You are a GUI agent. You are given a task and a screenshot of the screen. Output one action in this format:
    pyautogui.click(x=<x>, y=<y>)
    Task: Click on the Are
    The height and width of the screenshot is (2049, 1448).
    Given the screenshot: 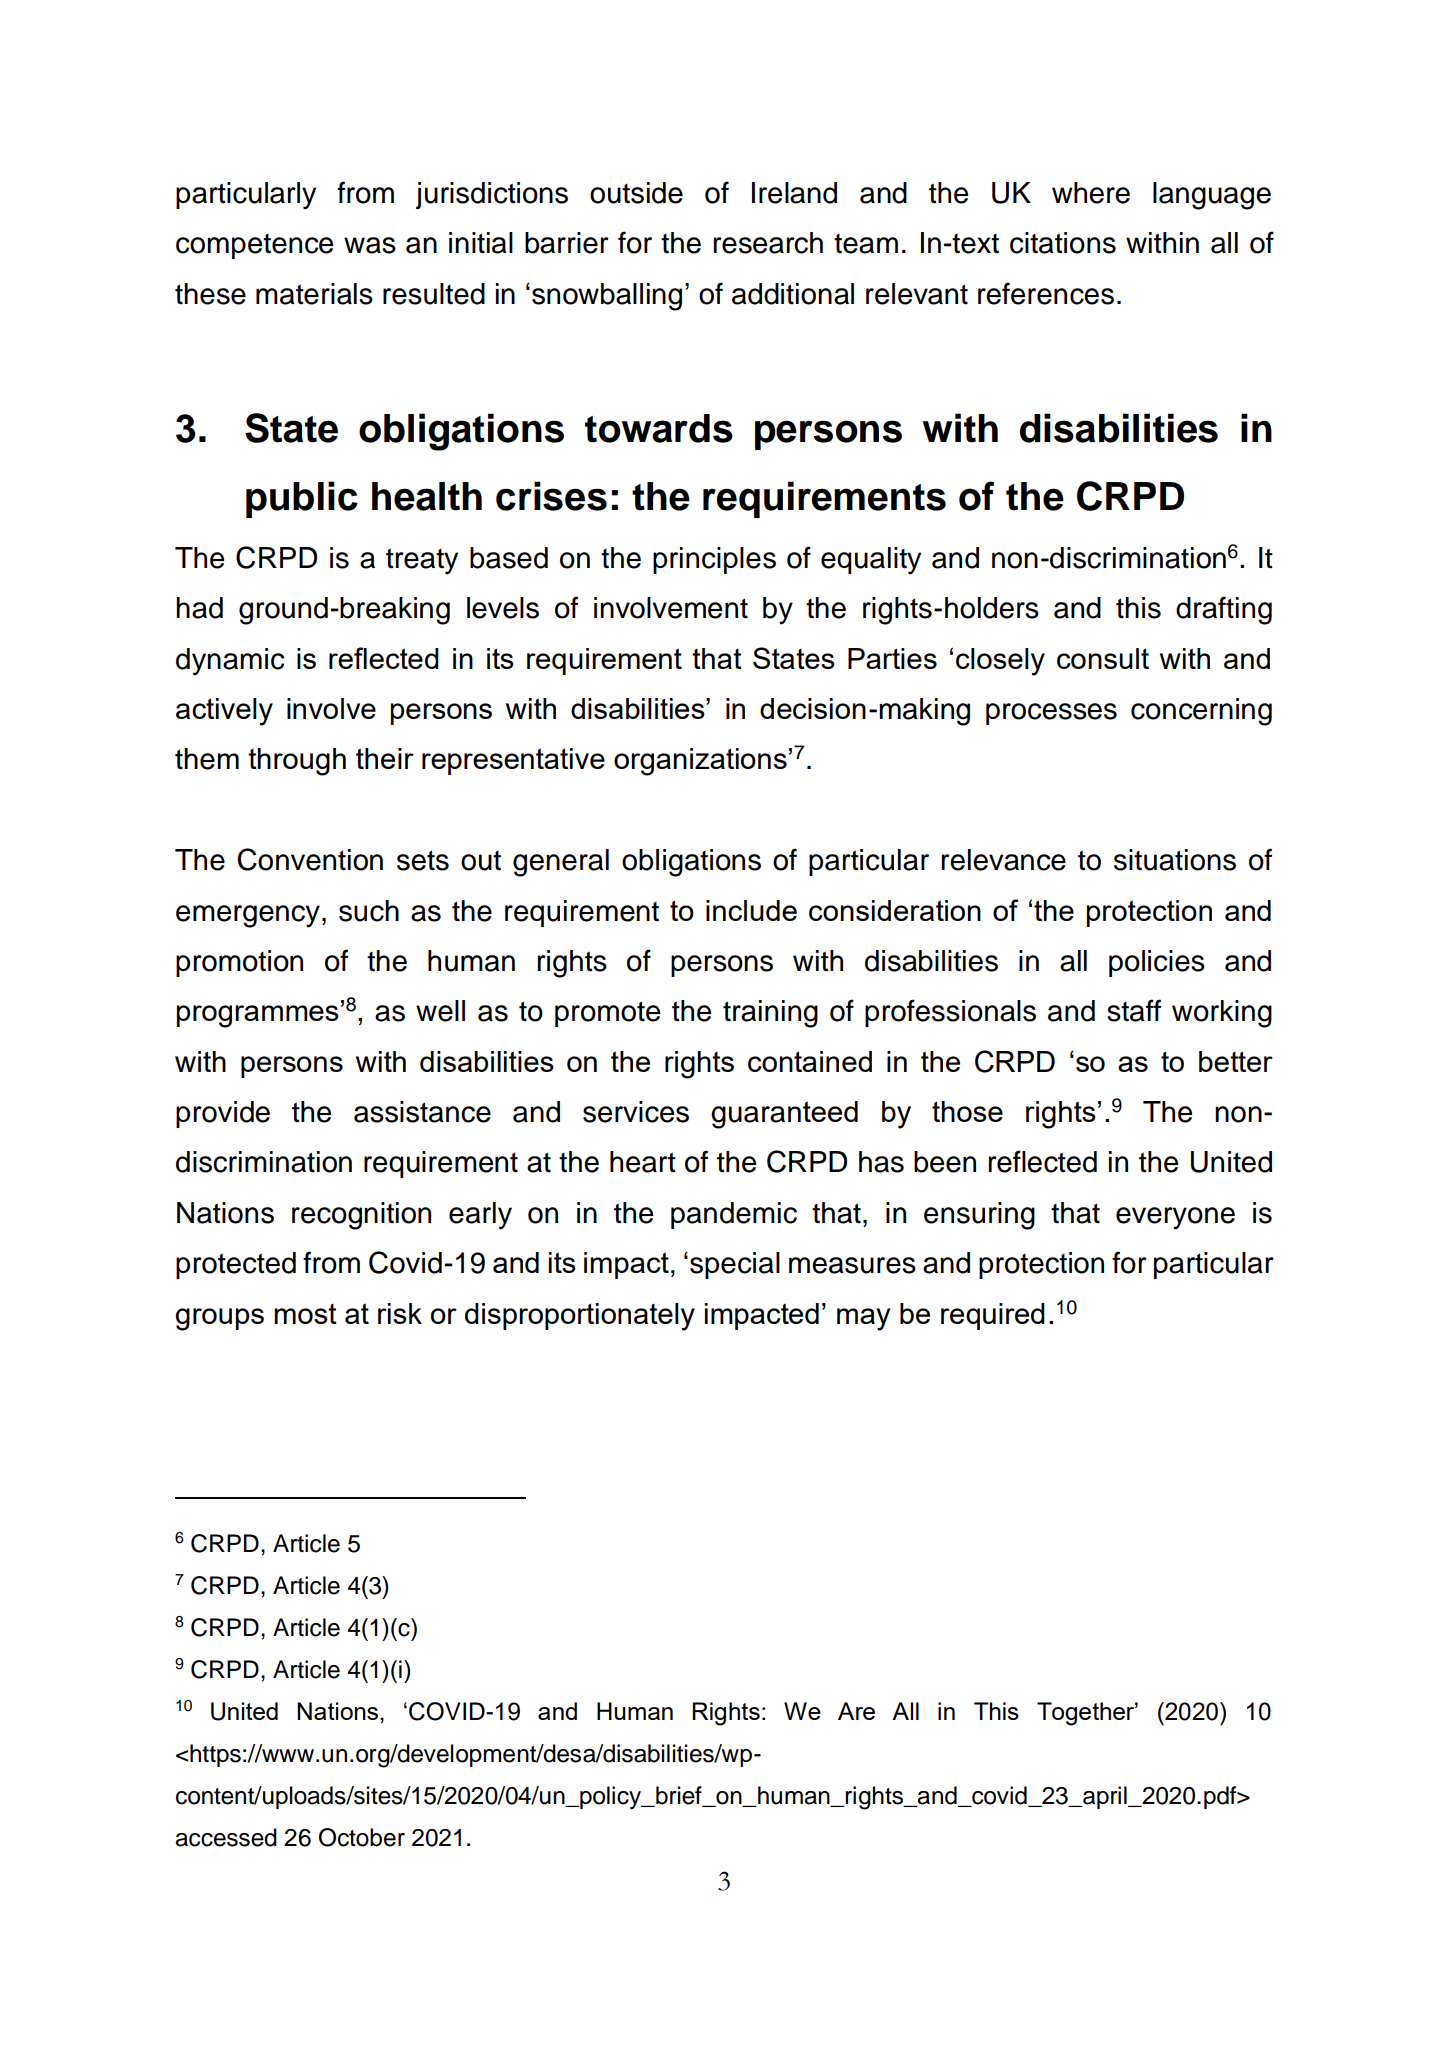 What is the action you would take?
    pyautogui.click(x=856, y=1711)
